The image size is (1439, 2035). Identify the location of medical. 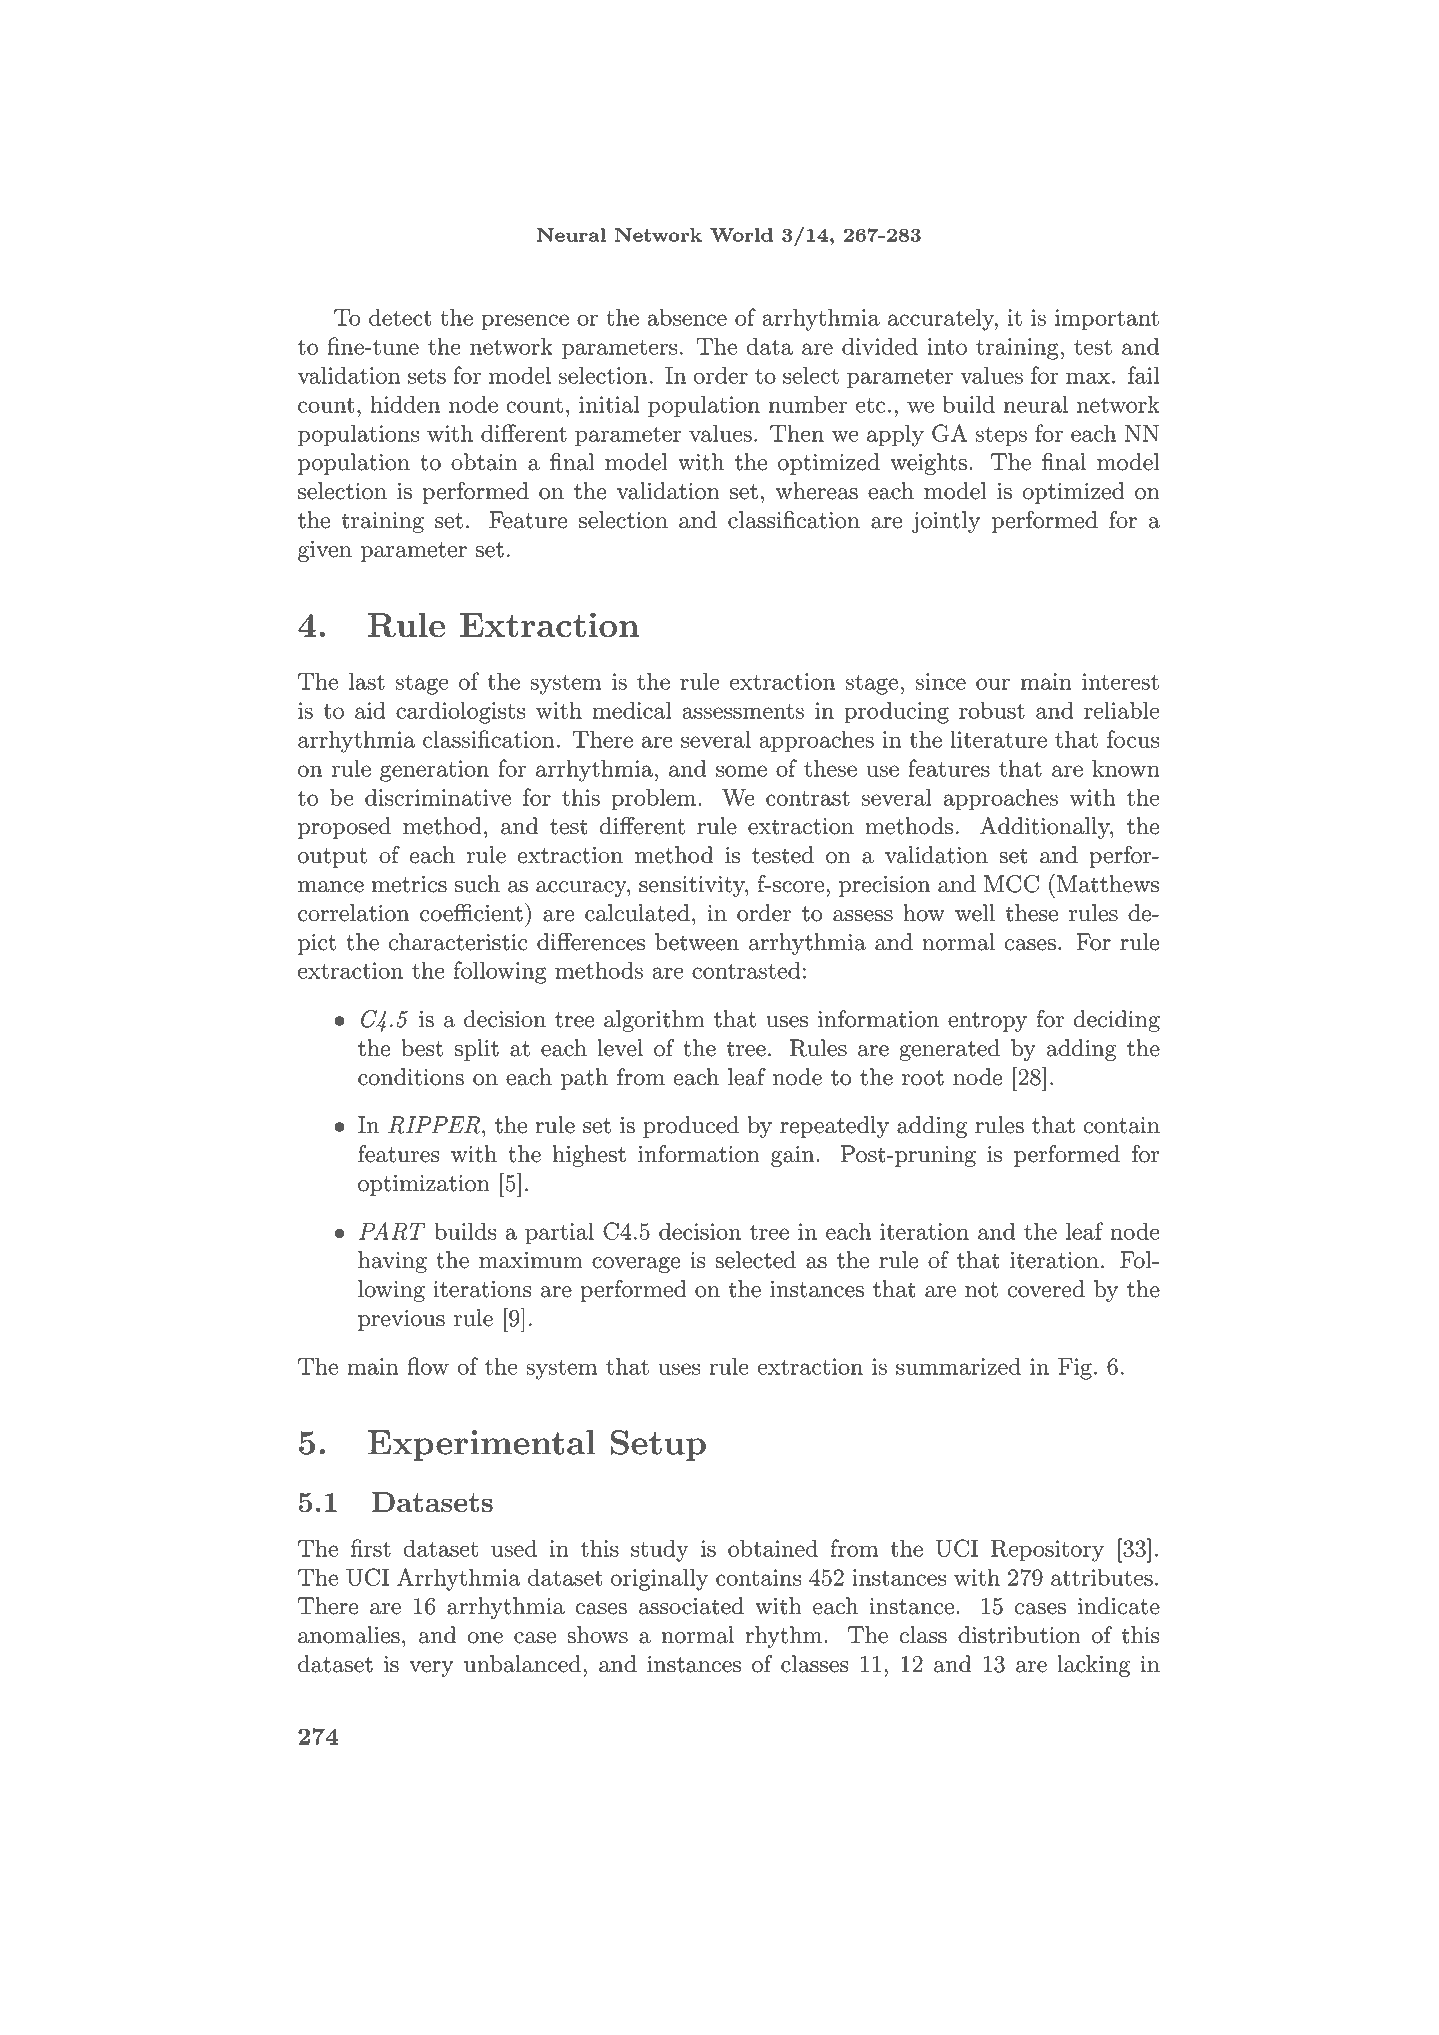
(632, 710).
